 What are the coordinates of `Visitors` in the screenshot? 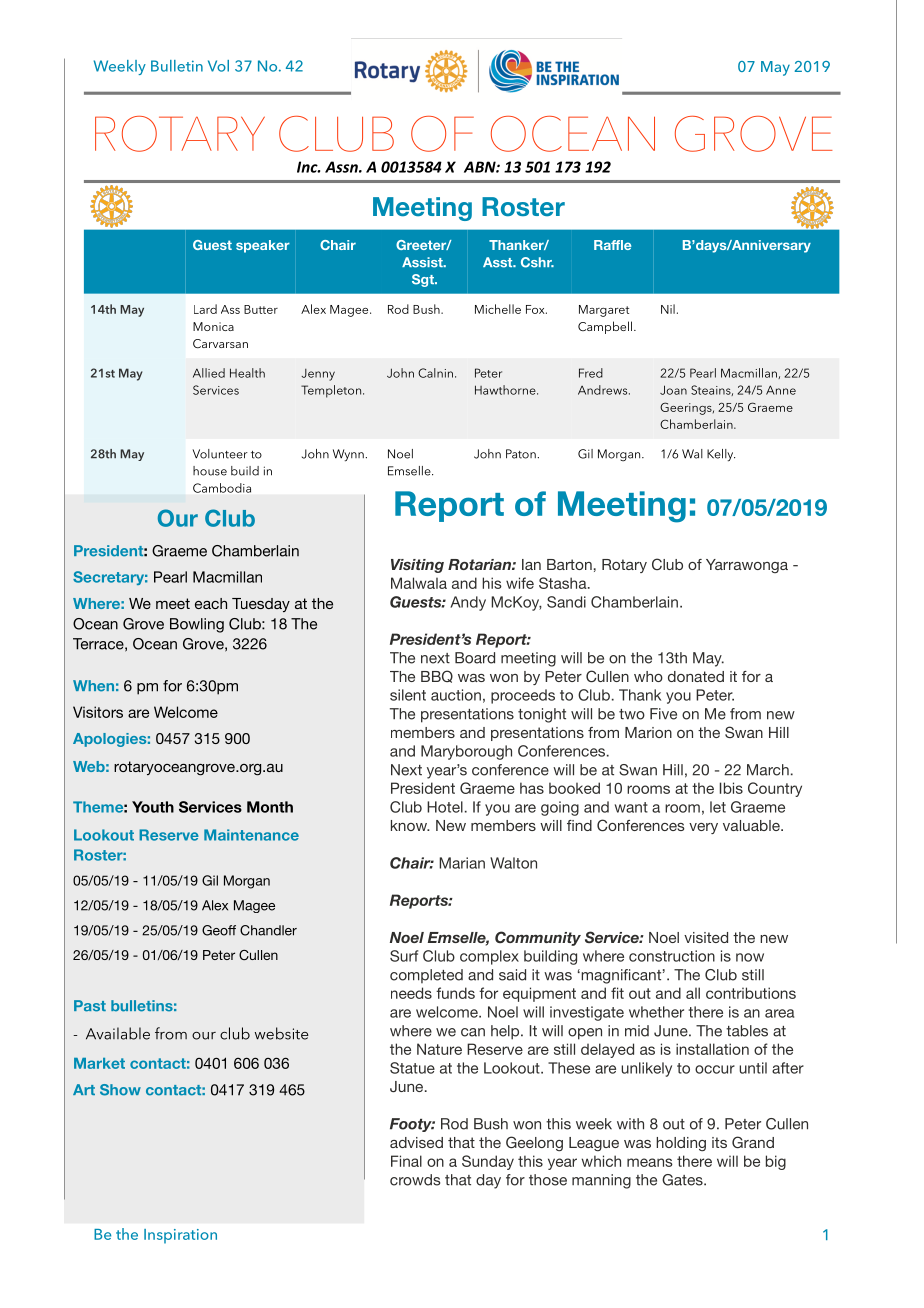 It's located at (98, 712).
